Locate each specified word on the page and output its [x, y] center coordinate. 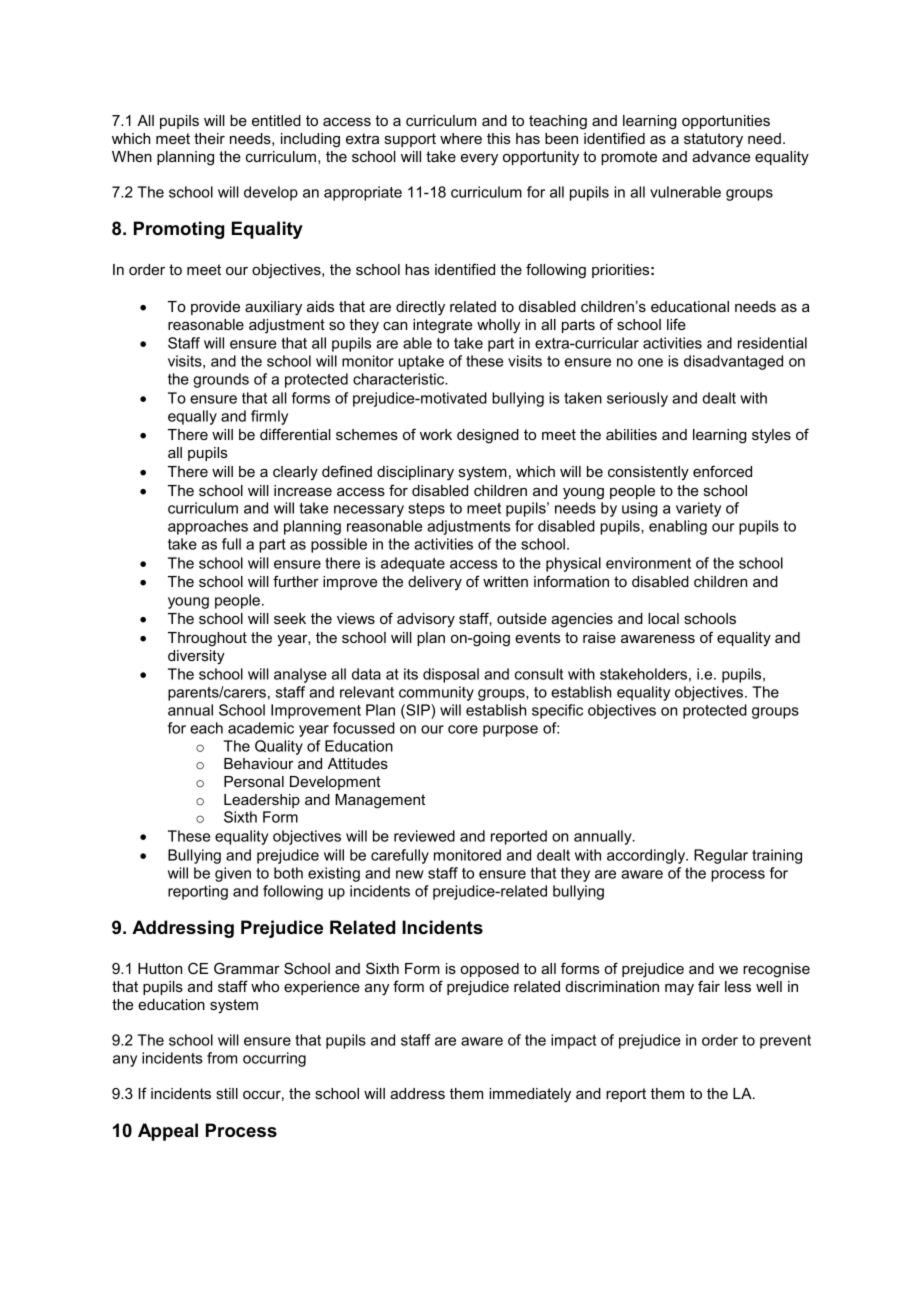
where [461, 138]
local [663, 618]
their [209, 138]
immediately [530, 1095]
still [227, 1093]
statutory [713, 140]
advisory [426, 620]
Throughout [207, 639]
